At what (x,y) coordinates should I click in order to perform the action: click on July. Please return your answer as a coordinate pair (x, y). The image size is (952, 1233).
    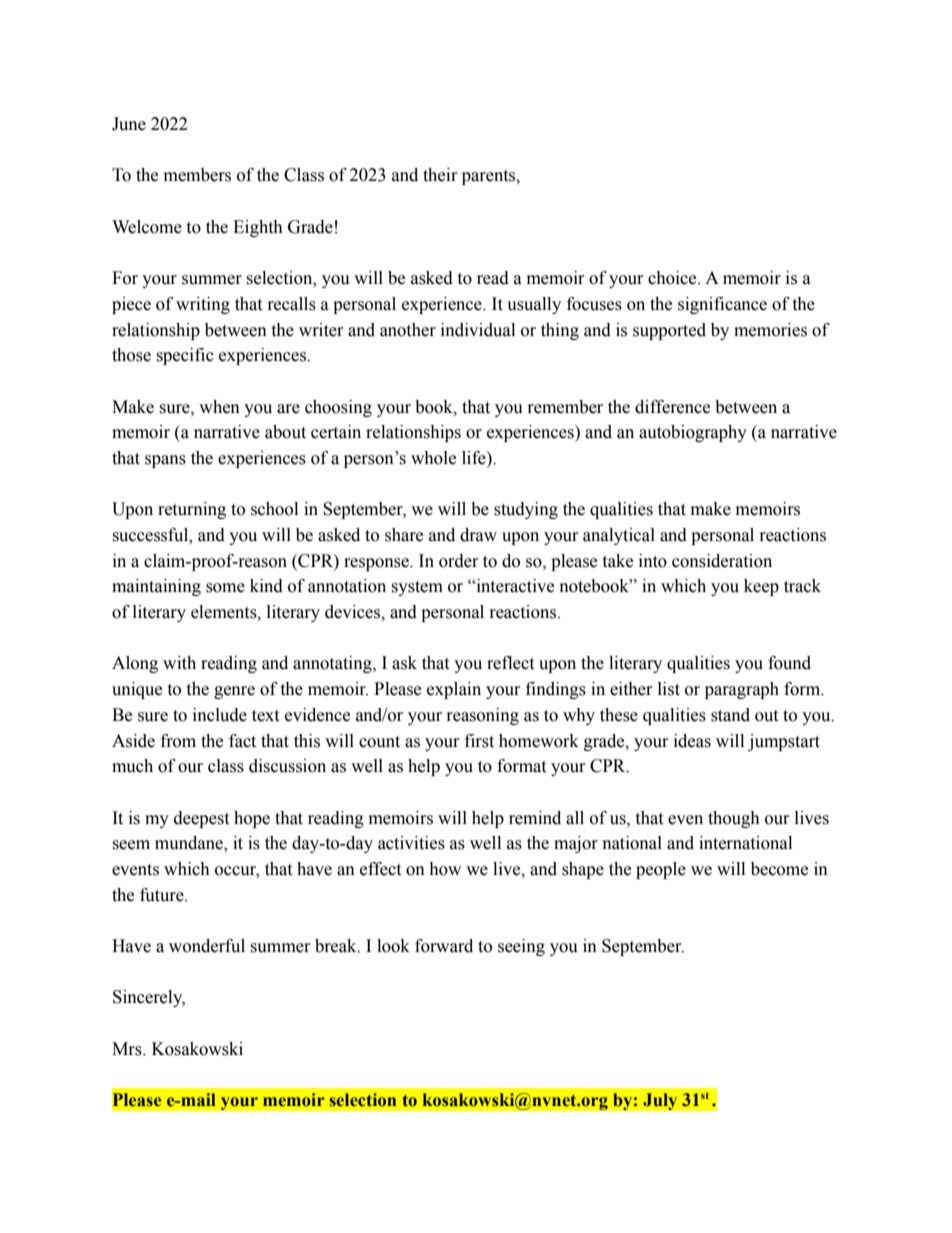
    Looking at the image, I should click on (660, 1102).
